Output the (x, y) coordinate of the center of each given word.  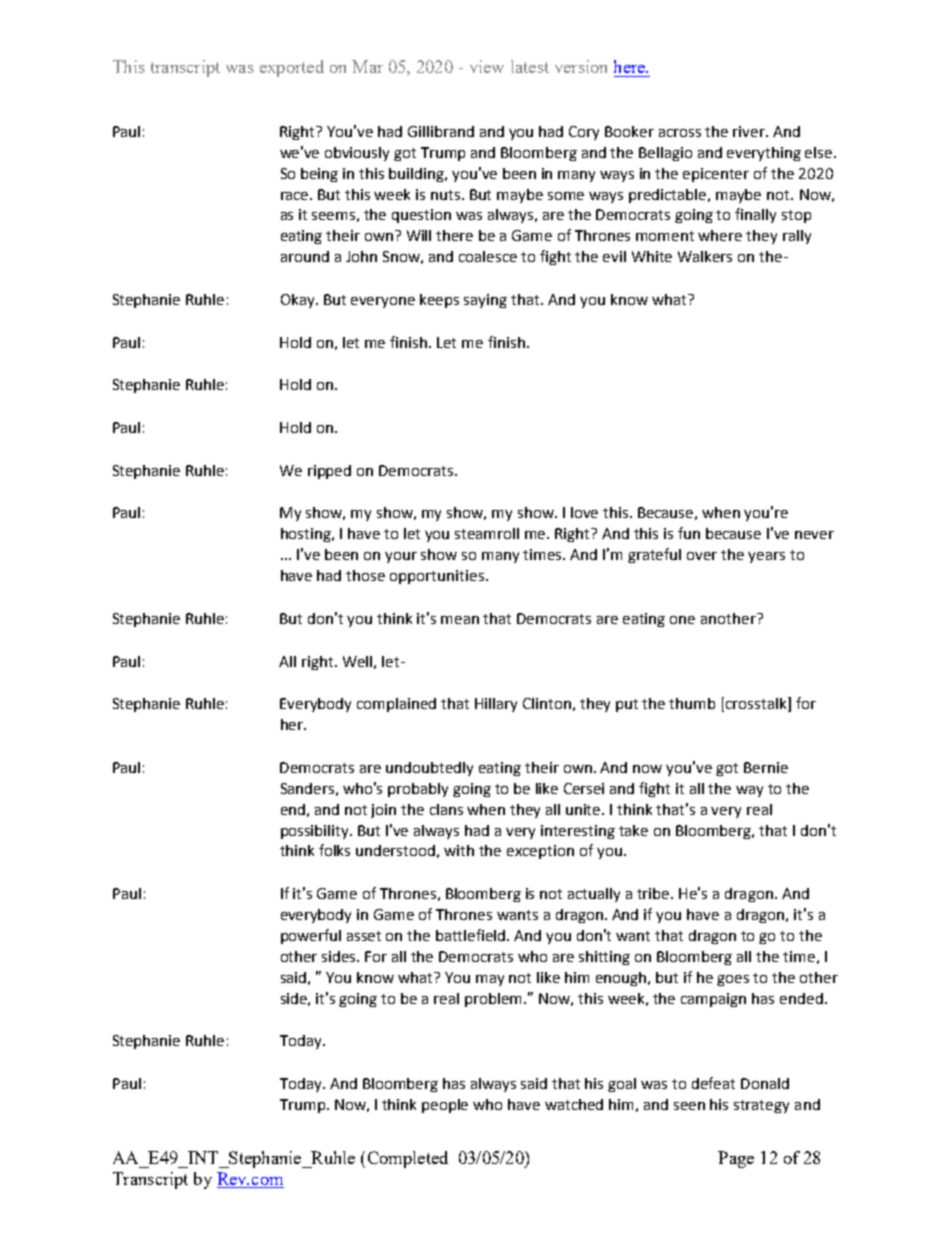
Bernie (766, 767)
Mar (367, 66)
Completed (408, 1159)
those (365, 575)
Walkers (705, 256)
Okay (299, 301)
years (766, 557)
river (750, 131)
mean (460, 620)
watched (574, 1104)
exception (540, 852)
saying (485, 301)
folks (334, 850)
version (581, 66)
